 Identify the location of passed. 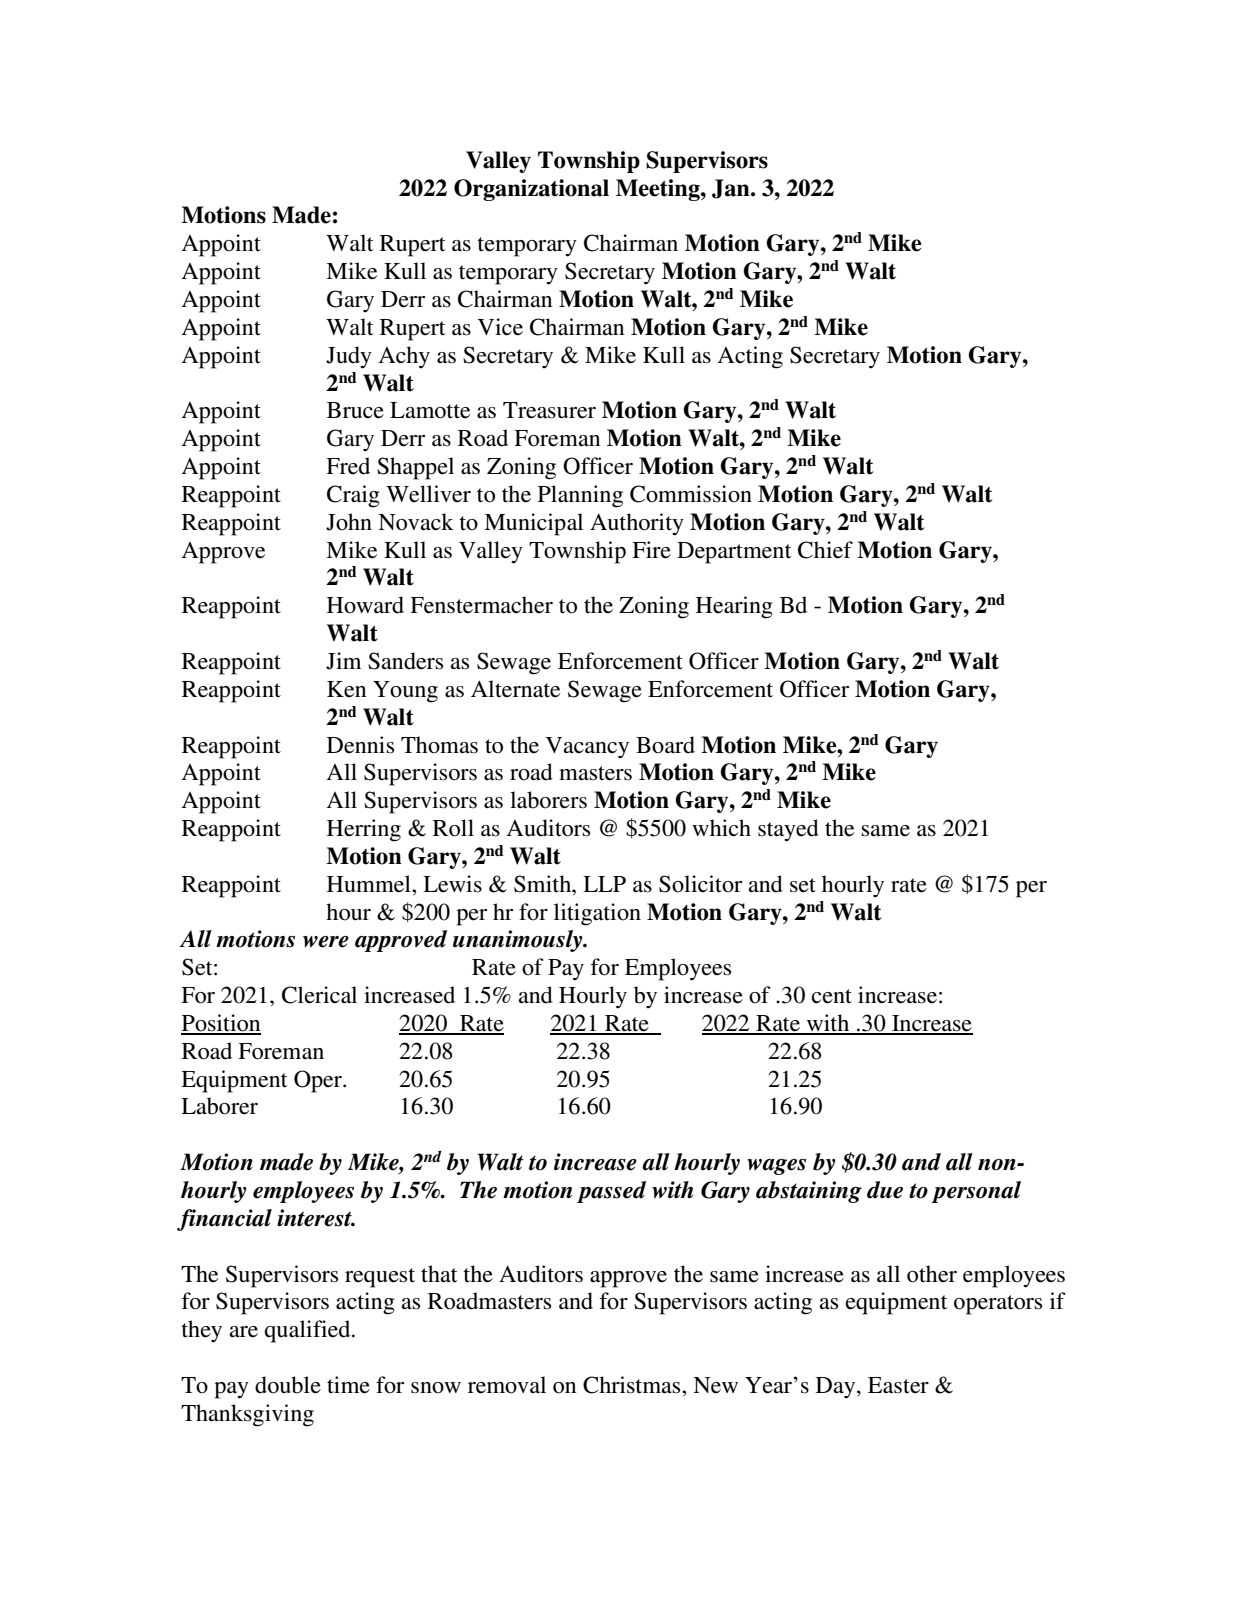
(611, 1192).
